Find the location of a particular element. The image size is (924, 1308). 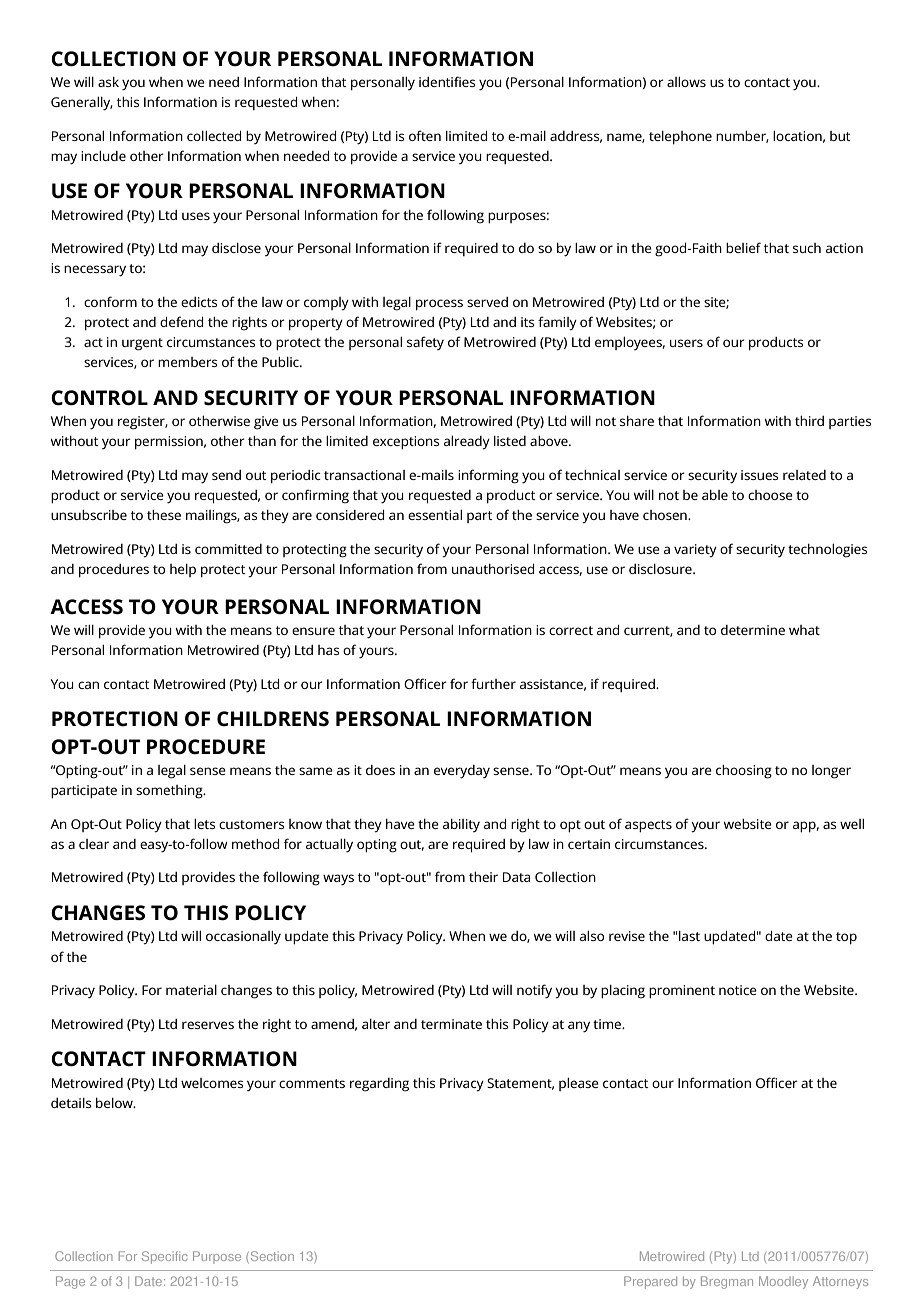

can is located at coordinates (88, 685).
